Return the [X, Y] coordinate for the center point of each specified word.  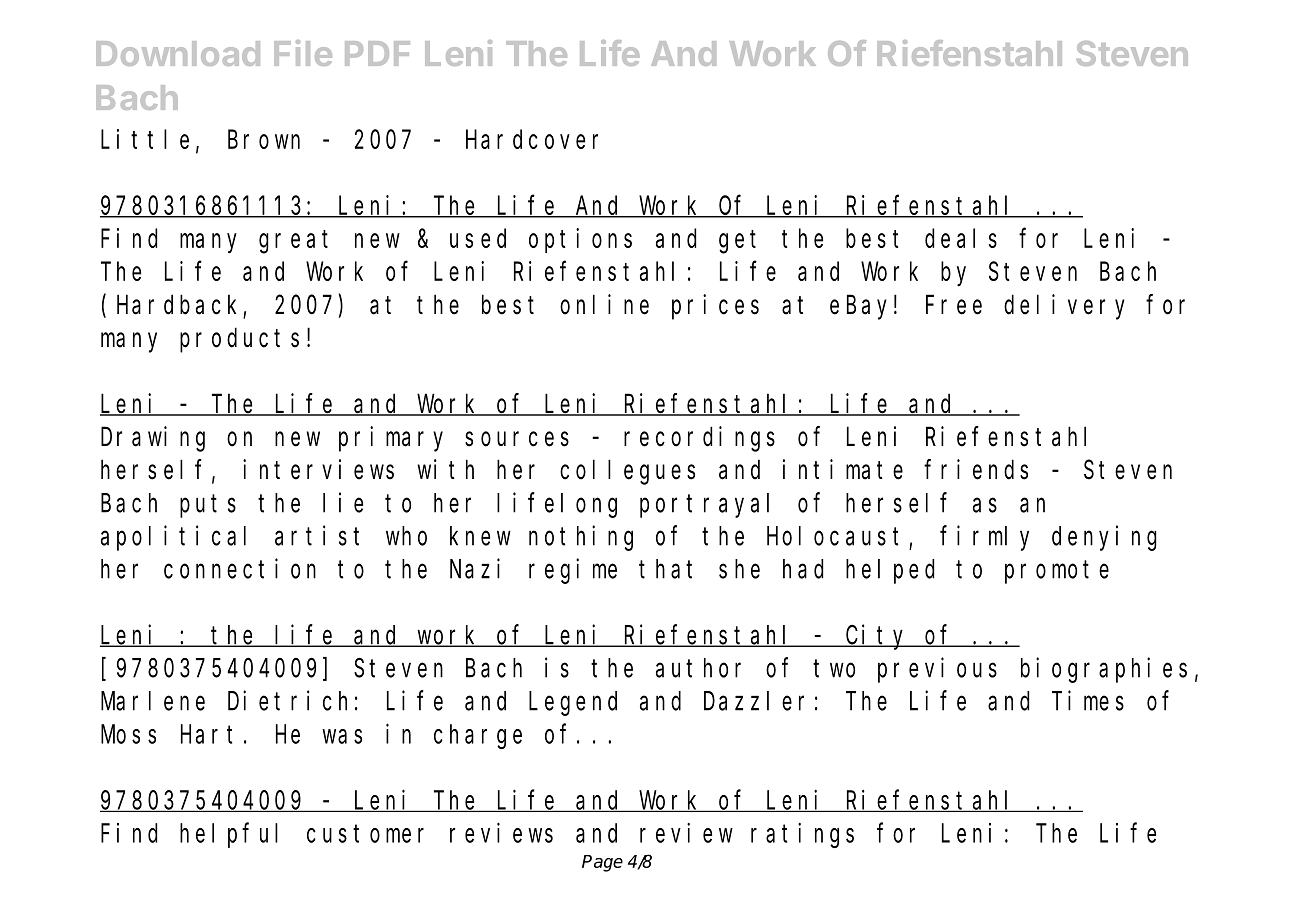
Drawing [153, 439]
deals [961, 238]
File [303, 53]
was [342, 736]
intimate [843, 469]
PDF [377, 53]
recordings [699, 439]
